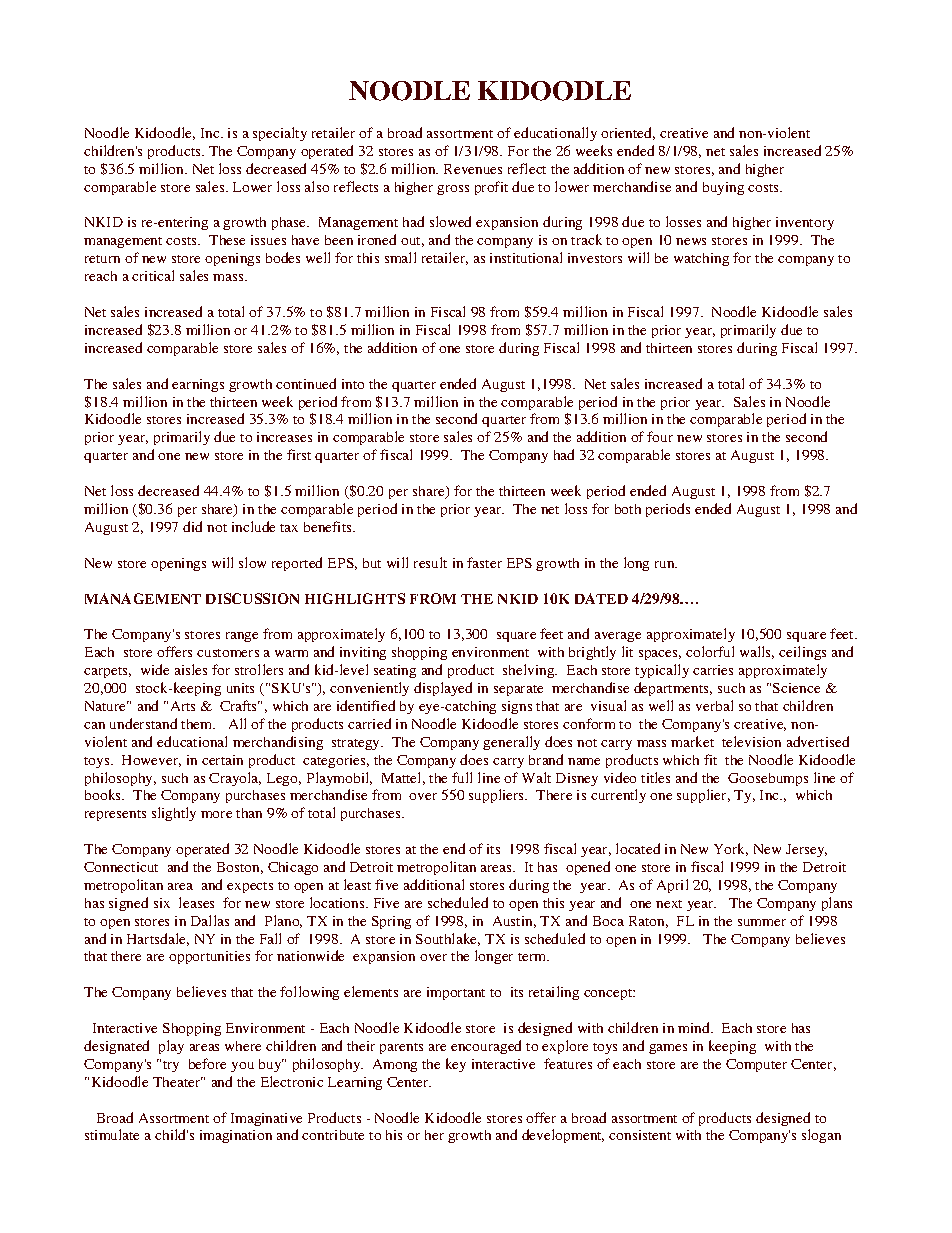 This screenshot has width=952, height=1233. Describe the element at coordinates (484, 562) in the screenshot. I see `faster` at that location.
